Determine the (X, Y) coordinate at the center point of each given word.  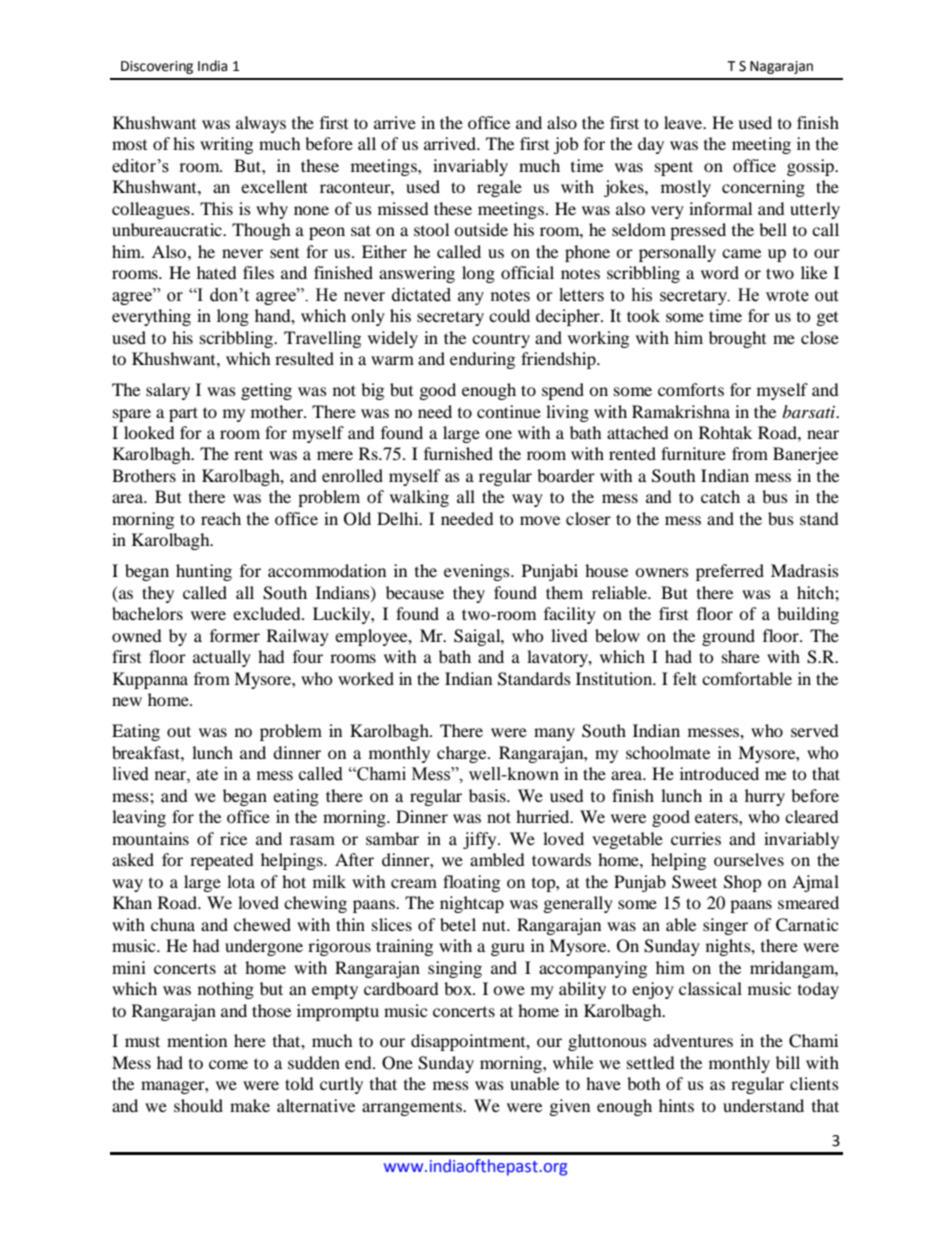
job (565, 145)
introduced (719, 773)
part (183, 414)
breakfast (147, 752)
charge (463, 754)
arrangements (413, 1108)
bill (788, 1062)
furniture (693, 453)
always (261, 124)
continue (509, 411)
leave (684, 122)
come (228, 1064)
